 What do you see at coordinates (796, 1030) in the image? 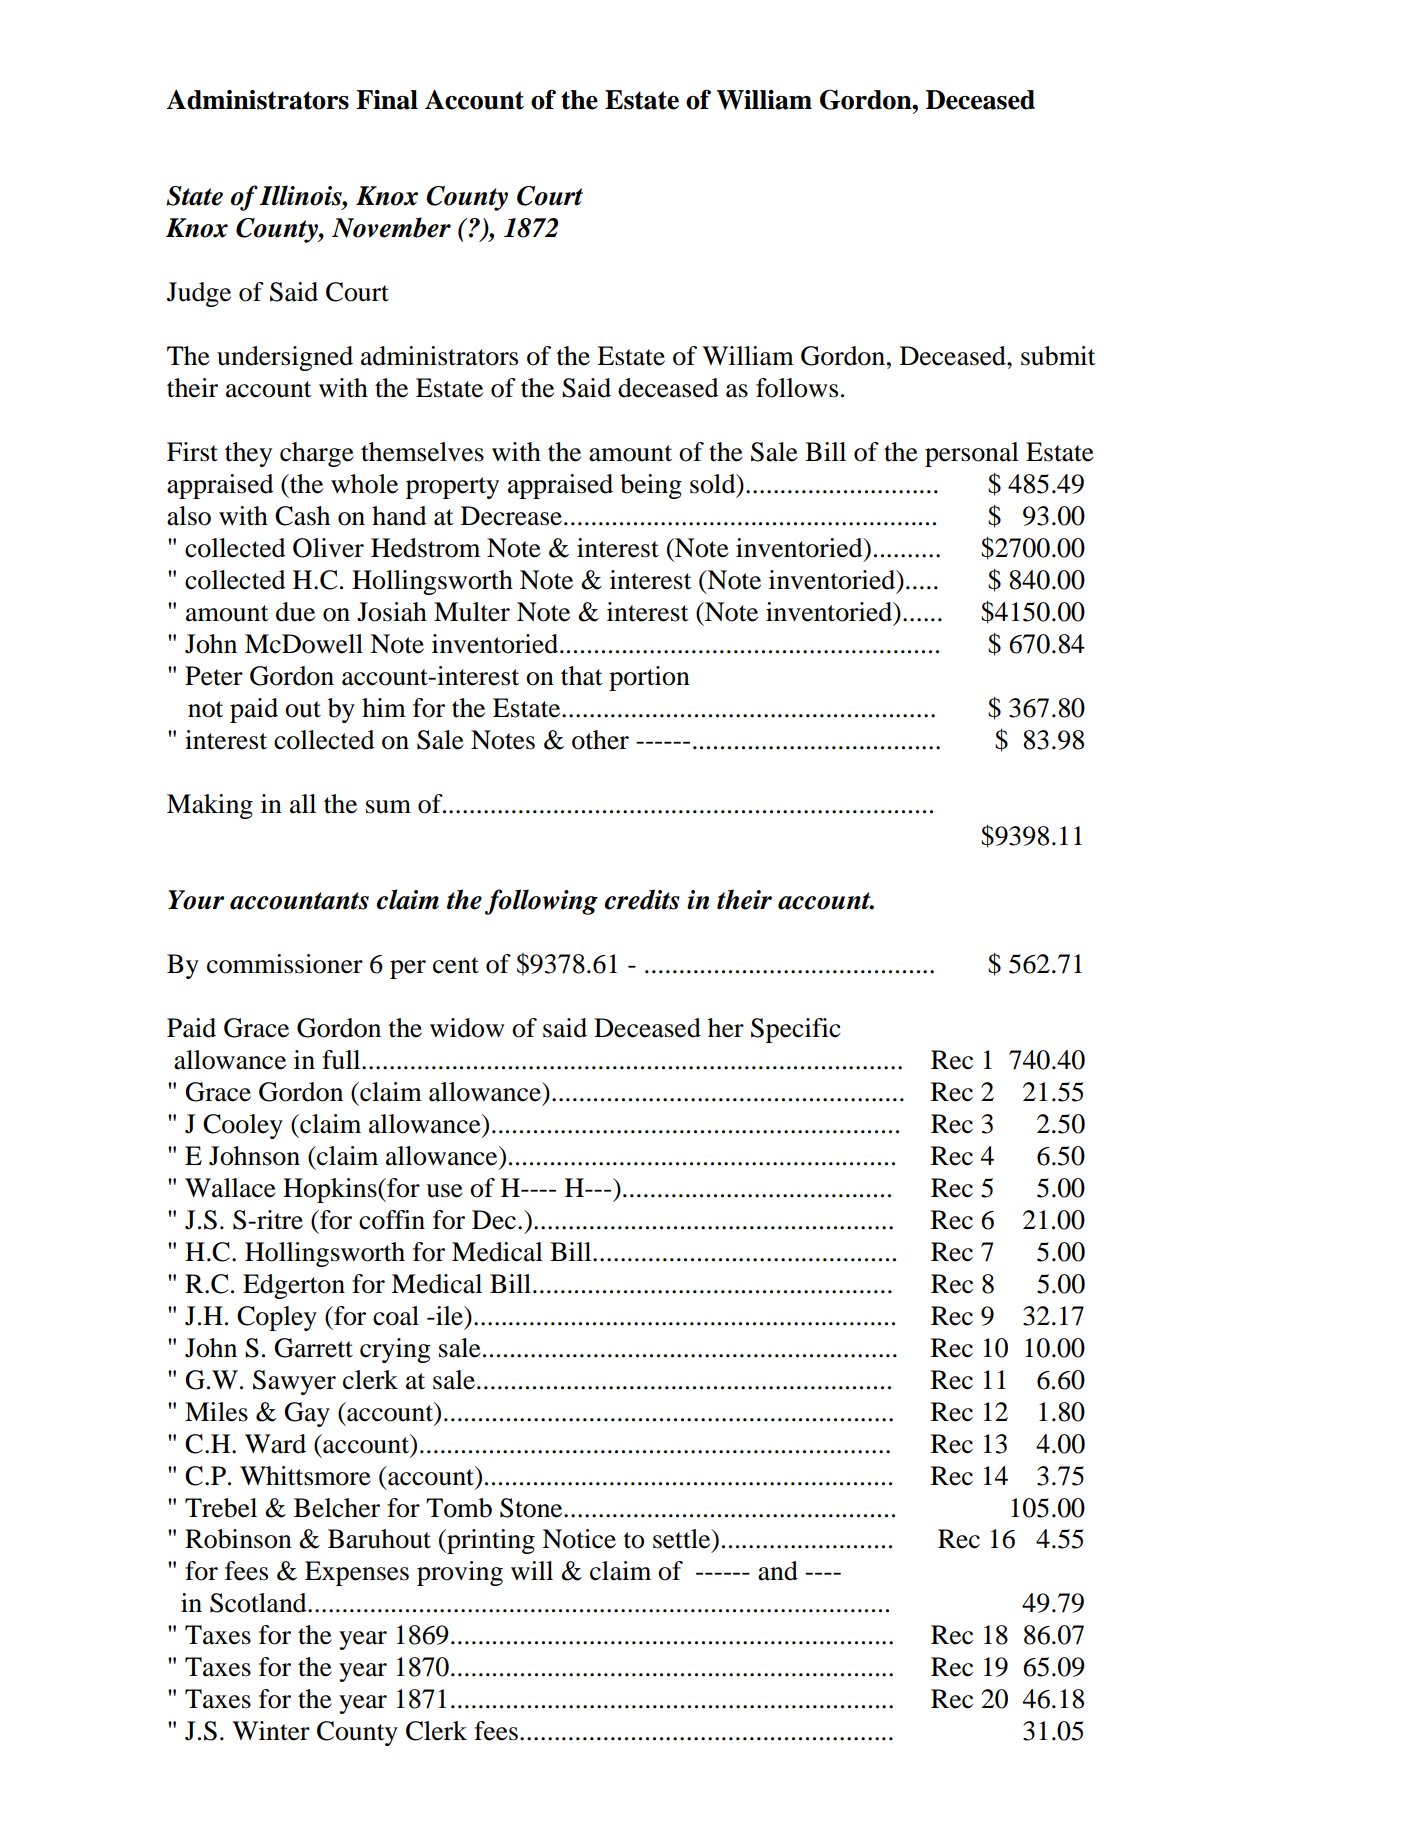
I see `Specific` at bounding box center [796, 1030].
